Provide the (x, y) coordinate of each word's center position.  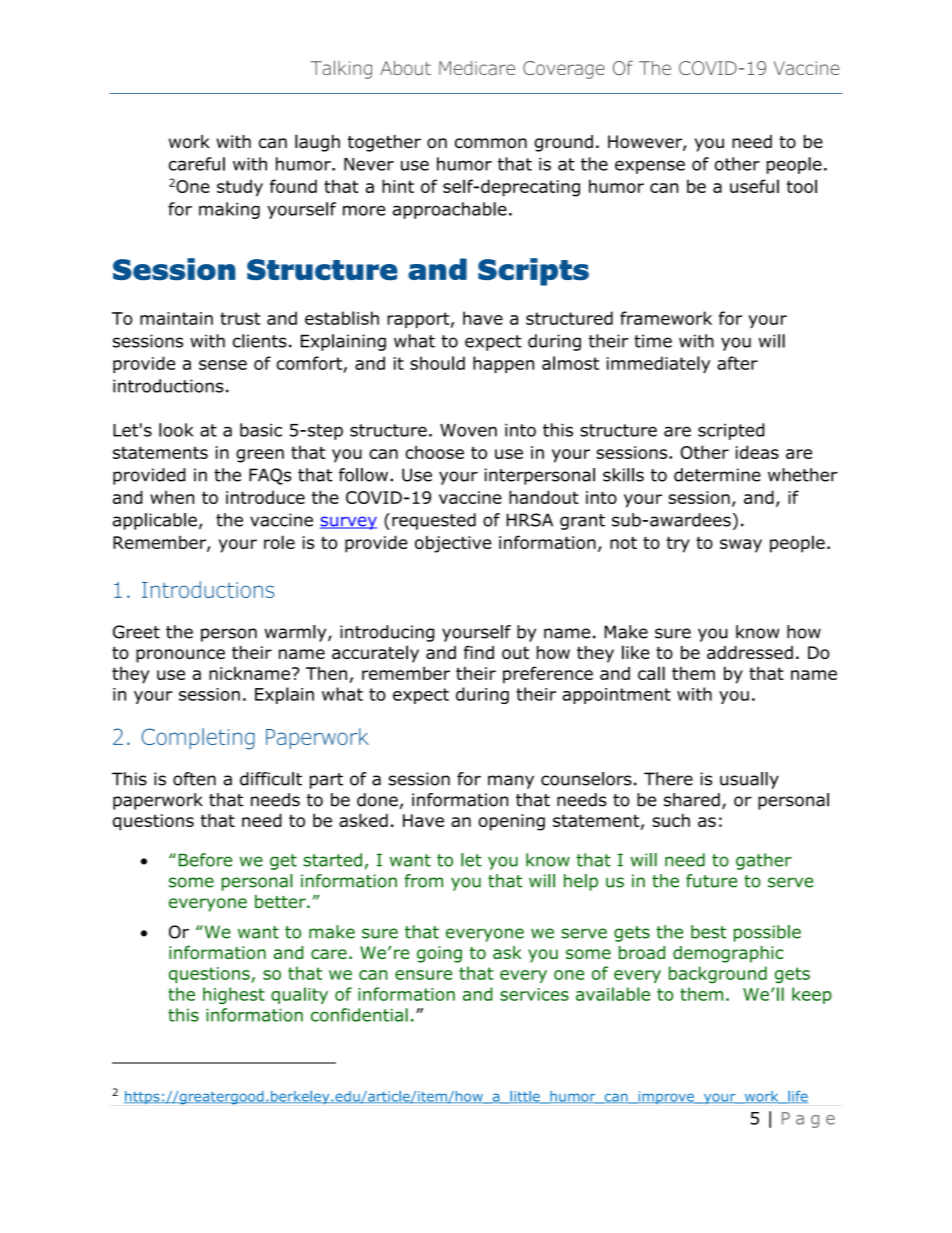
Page (808, 1120)
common (491, 143)
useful (754, 186)
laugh (317, 143)
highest (234, 995)
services (534, 994)
